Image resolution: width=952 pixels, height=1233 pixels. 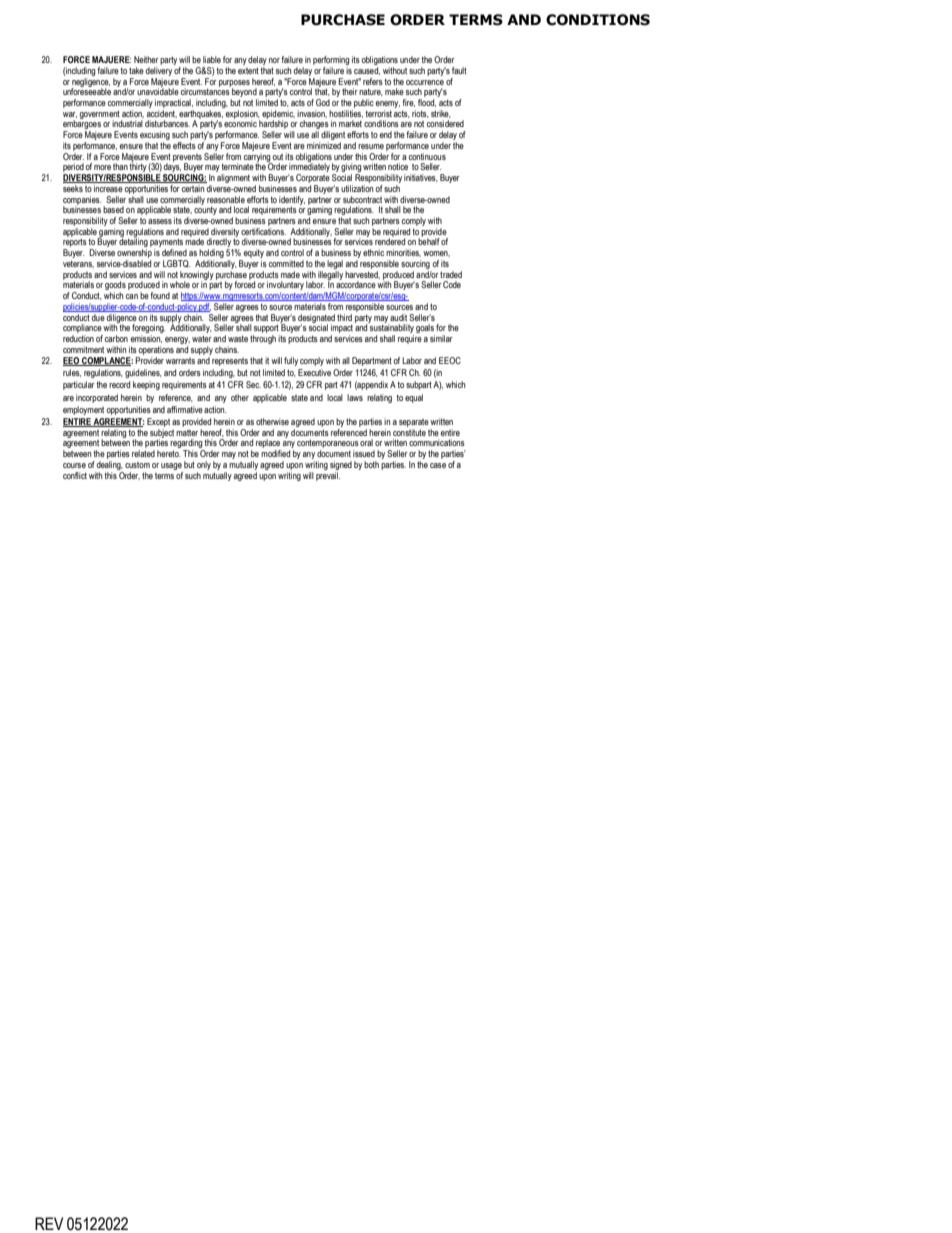 I want to click on can, so click(x=132, y=296).
